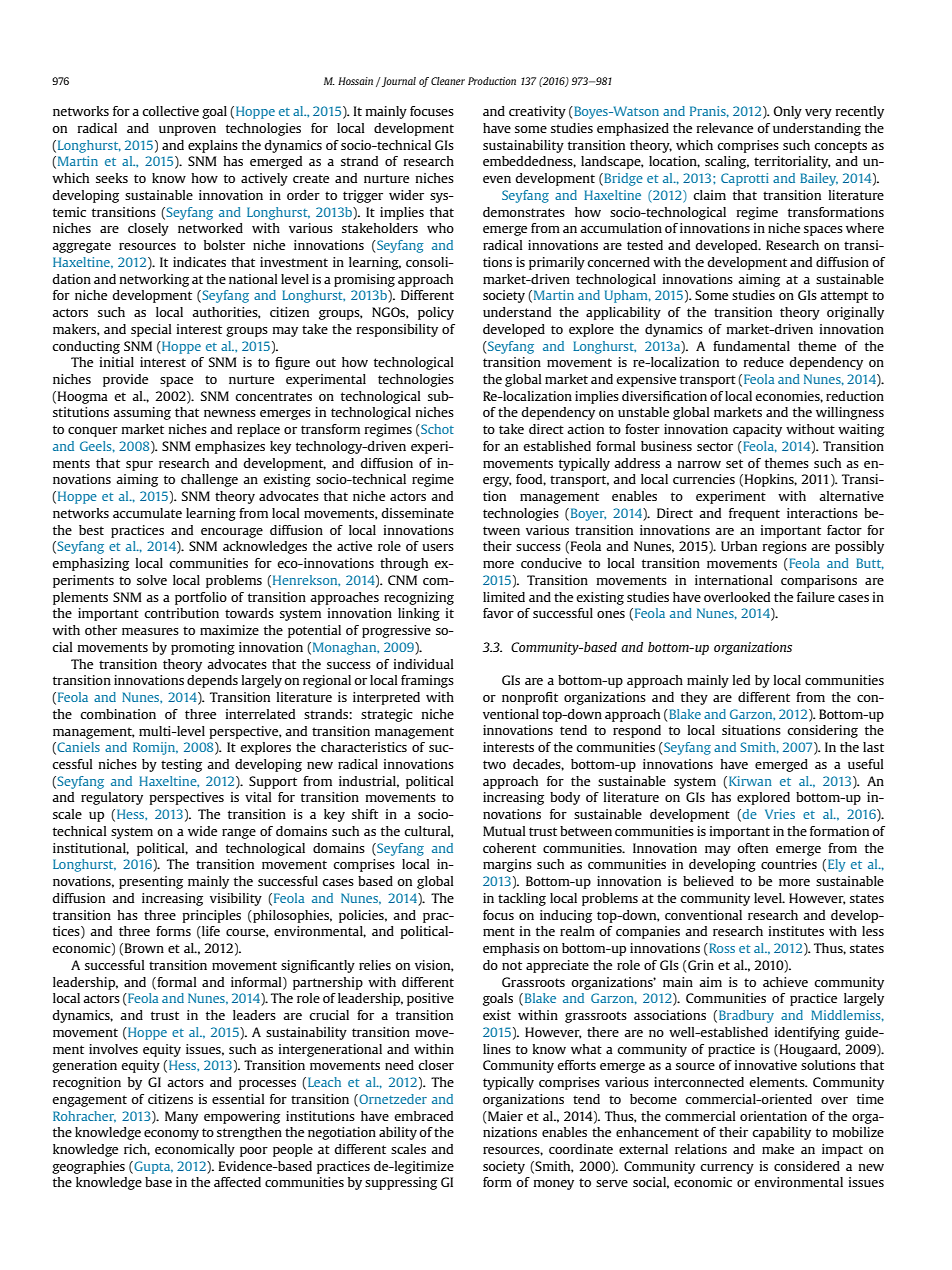 This screenshot has width=952, height=1270. Describe the element at coordinates (816, 597) in the screenshot. I see `failure` at that location.
